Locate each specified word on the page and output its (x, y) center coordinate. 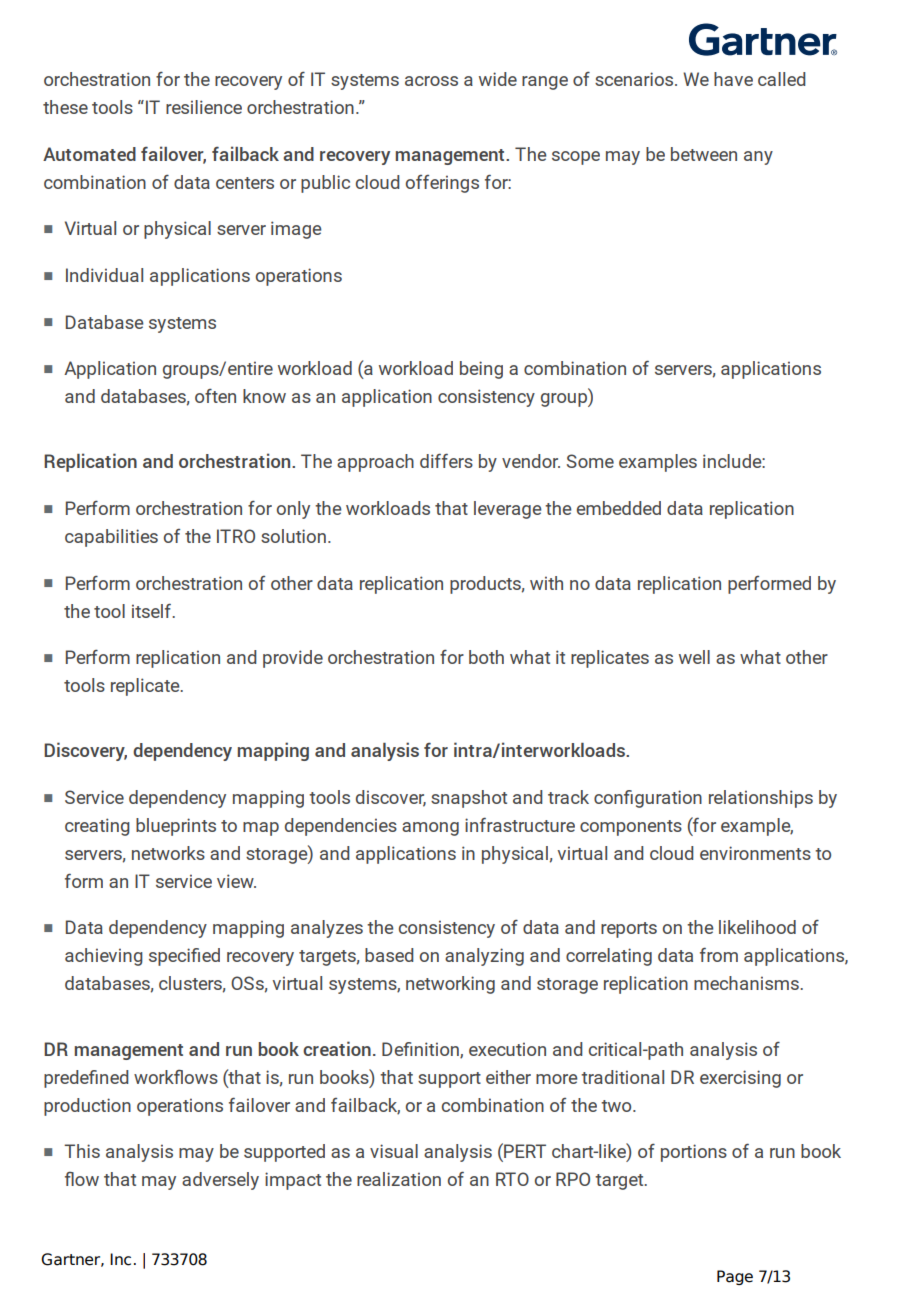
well (694, 657)
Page (735, 1277)
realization (399, 1179)
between (704, 154)
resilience (204, 107)
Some (590, 461)
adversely (220, 1181)
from (719, 954)
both (486, 657)
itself (152, 610)
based (389, 955)
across (431, 81)
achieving (104, 957)
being (481, 370)
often (215, 396)
